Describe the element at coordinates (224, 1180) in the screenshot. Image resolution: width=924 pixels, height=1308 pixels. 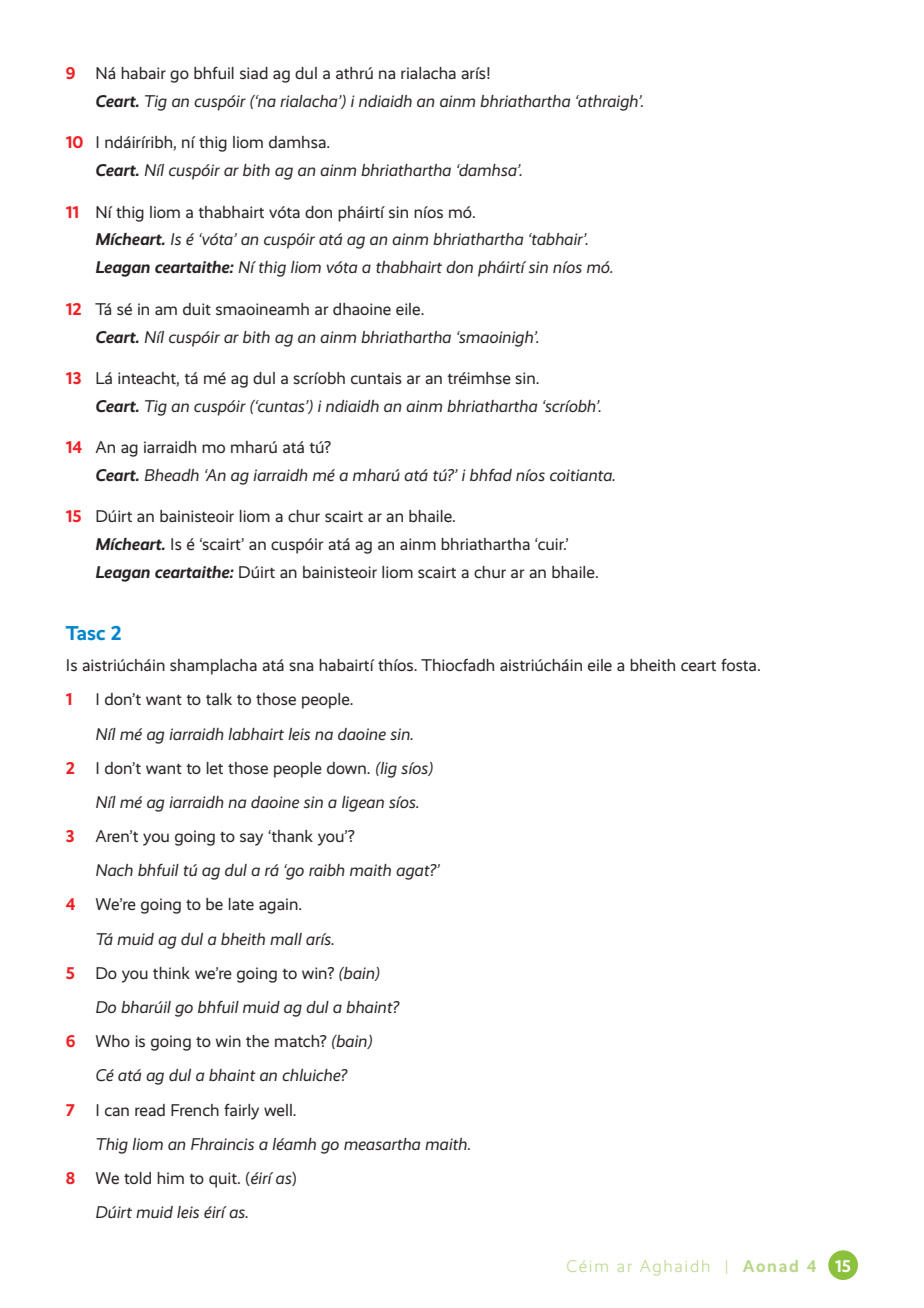
I see `quit` at that location.
